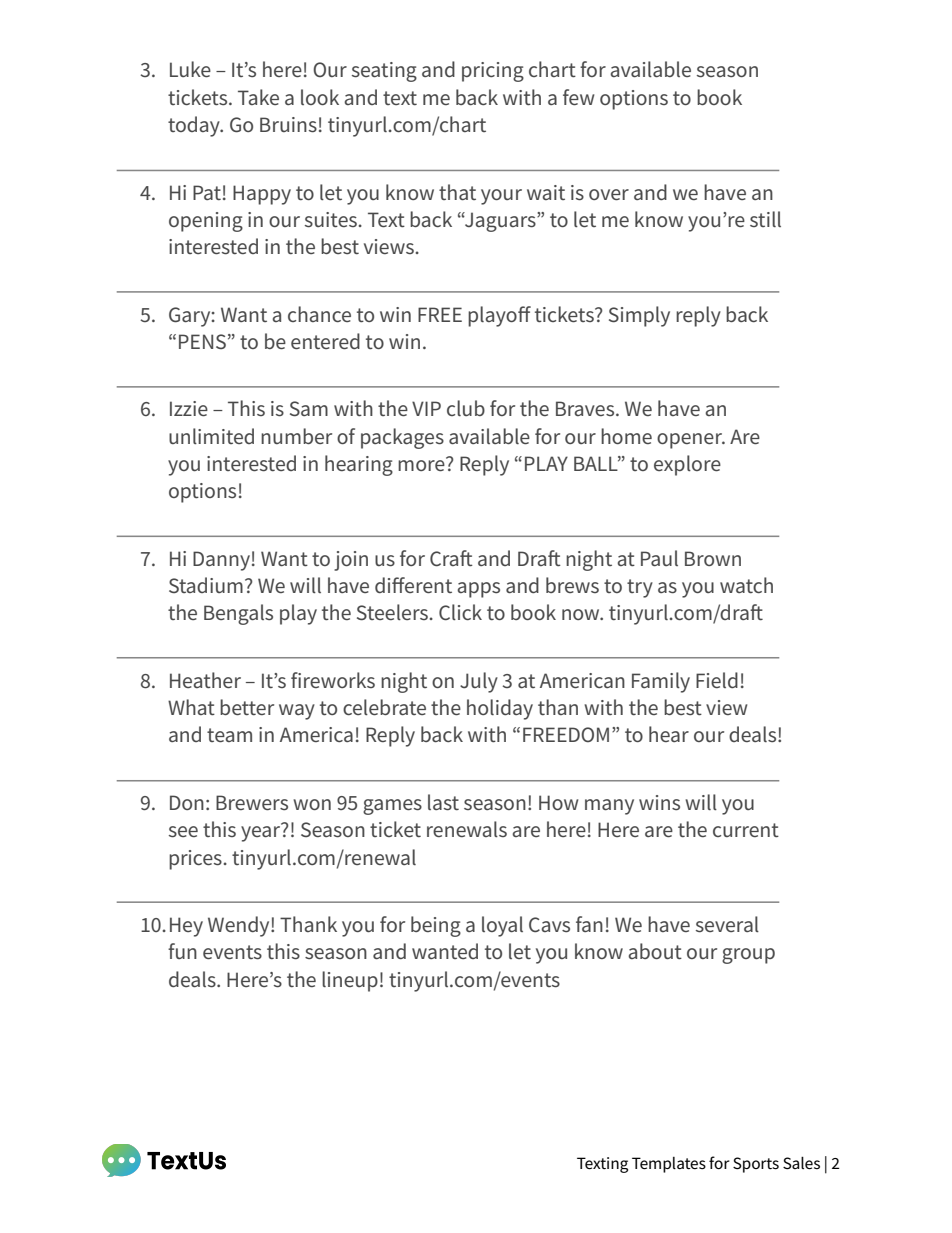 Image resolution: width=952 pixels, height=1233 pixels. Describe the element at coordinates (756, 1165) in the page. I see `Sports` at that location.
